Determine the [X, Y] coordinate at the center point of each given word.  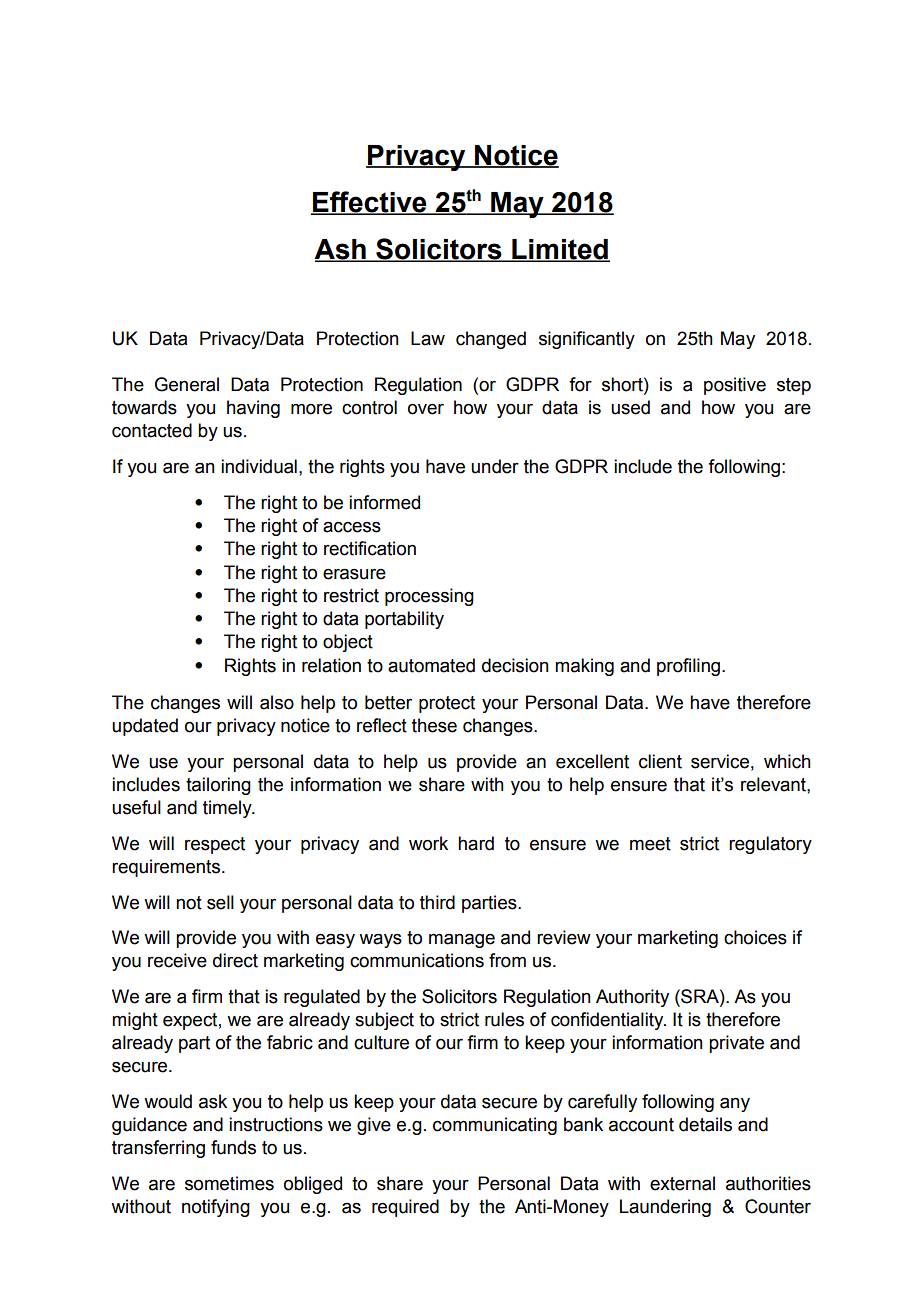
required [405, 1208]
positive [735, 386]
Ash [341, 250]
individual [259, 466]
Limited [560, 250]
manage [462, 940]
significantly [587, 340]
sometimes [229, 1183]
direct [235, 960]
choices [755, 937]
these [434, 725]
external [682, 1183]
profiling [690, 667]
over [426, 409]
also [277, 702]
